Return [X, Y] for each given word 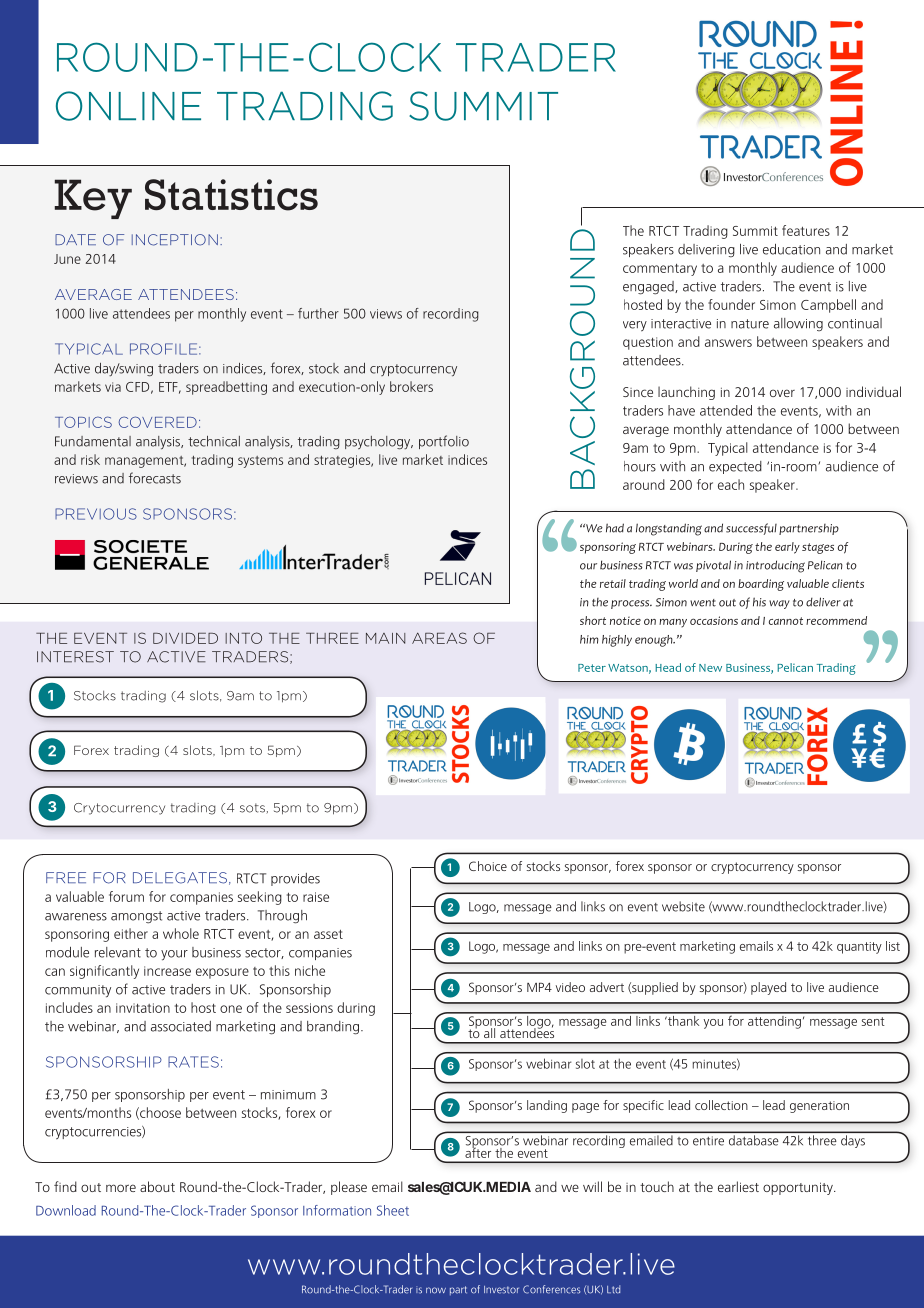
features [806, 230]
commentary [660, 270]
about [157, 1186]
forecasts [155, 478]
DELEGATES [180, 878]
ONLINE [128, 106]
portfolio [444, 442]
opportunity [799, 1188]
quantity [859, 948]
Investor [501, 1290]
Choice [488, 866]
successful [751, 529]
